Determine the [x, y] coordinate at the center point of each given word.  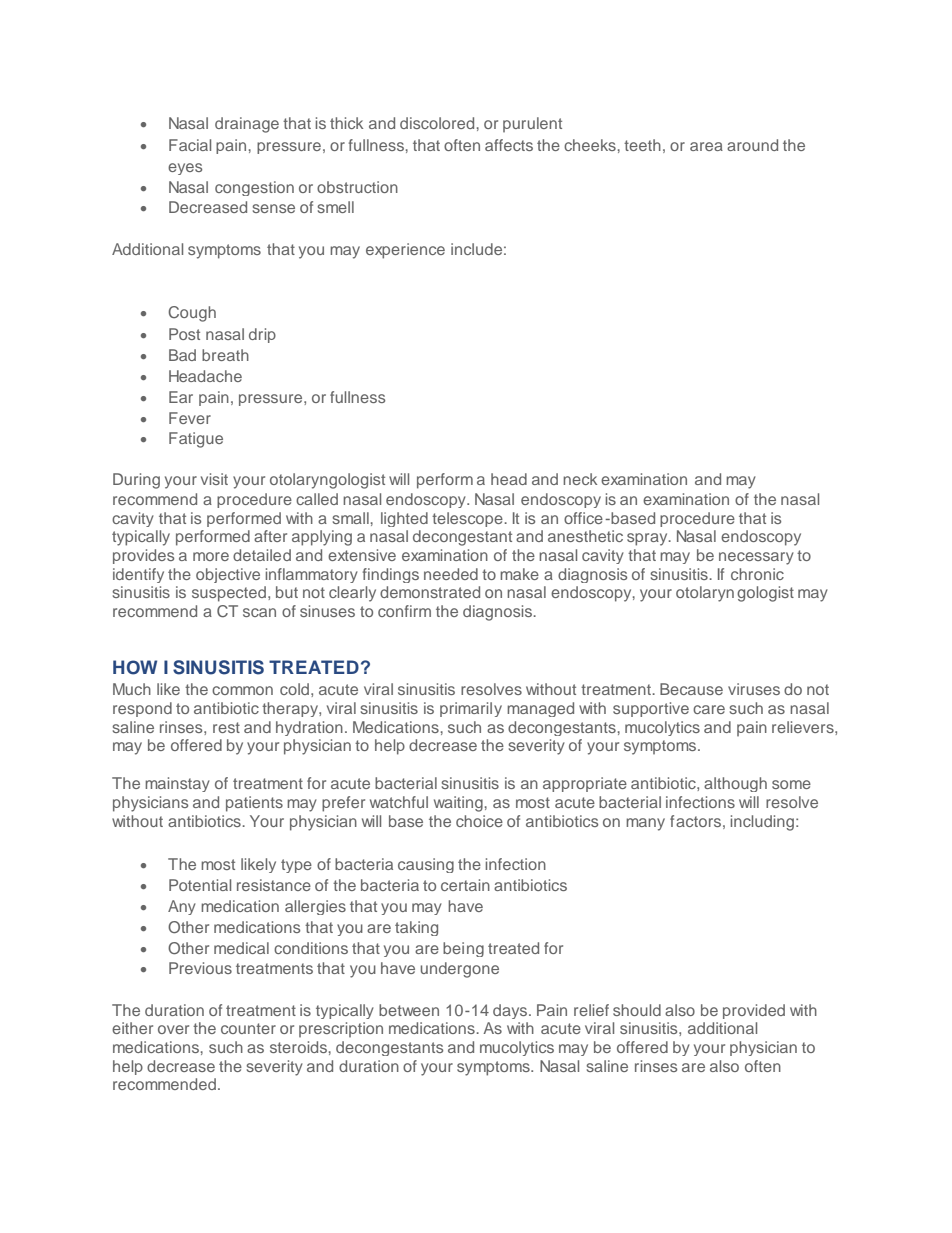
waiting [458, 804]
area [706, 146]
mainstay [177, 784]
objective [228, 575]
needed [451, 574]
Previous [200, 968]
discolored [437, 123]
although [735, 784]
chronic [757, 574]
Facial [190, 145]
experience [405, 251]
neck [580, 479]
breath [225, 355]
